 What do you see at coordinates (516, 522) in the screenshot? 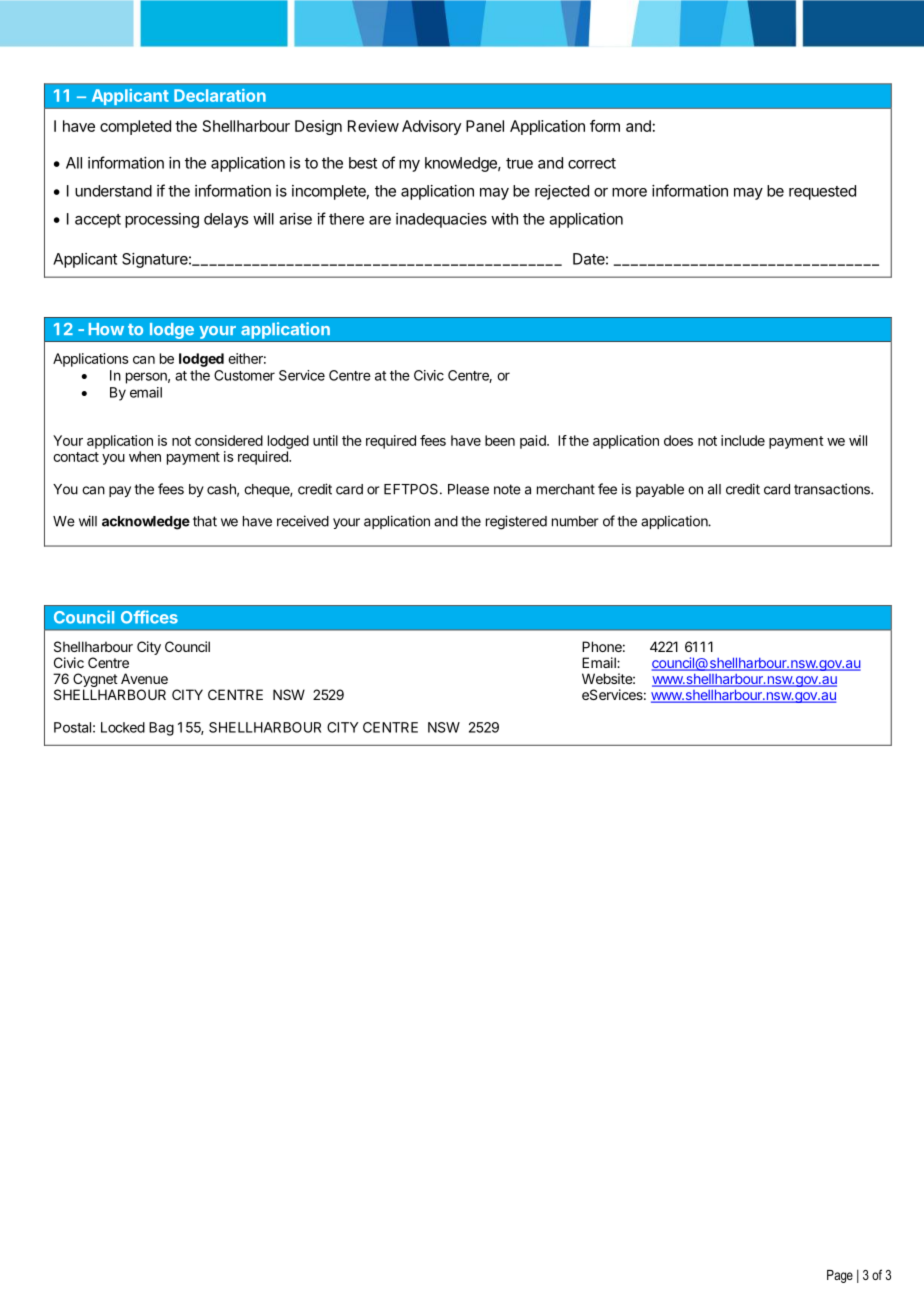
I see `registered` at bounding box center [516, 522].
